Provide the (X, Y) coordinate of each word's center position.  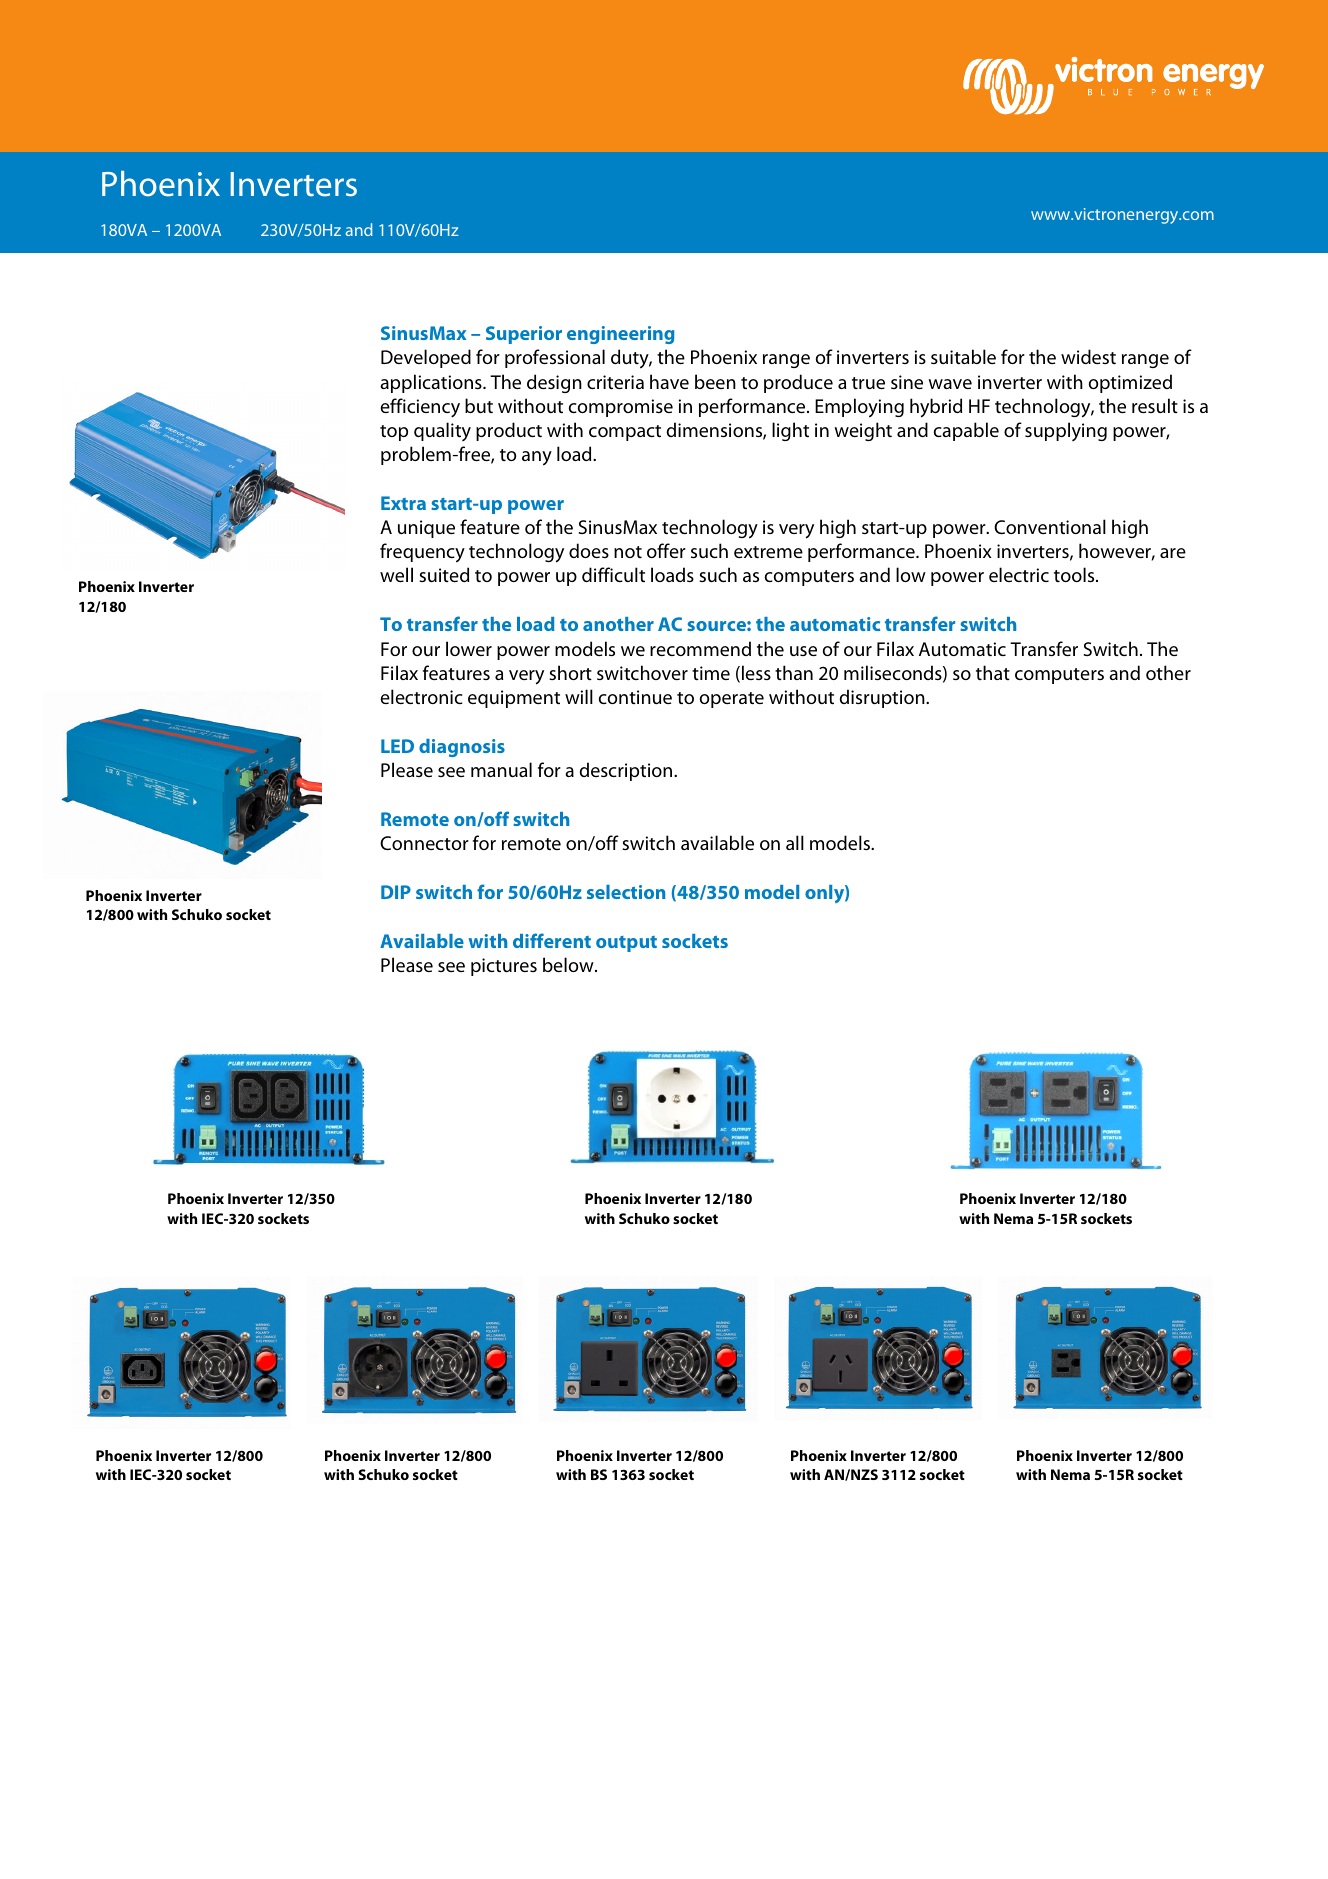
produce (798, 383)
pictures (504, 967)
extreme (768, 552)
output (626, 944)
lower (469, 648)
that (993, 672)
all (795, 842)
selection (626, 892)
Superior (524, 335)
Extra (403, 503)
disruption (883, 698)
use (803, 651)
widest (1088, 356)
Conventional (1050, 526)
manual (501, 769)
